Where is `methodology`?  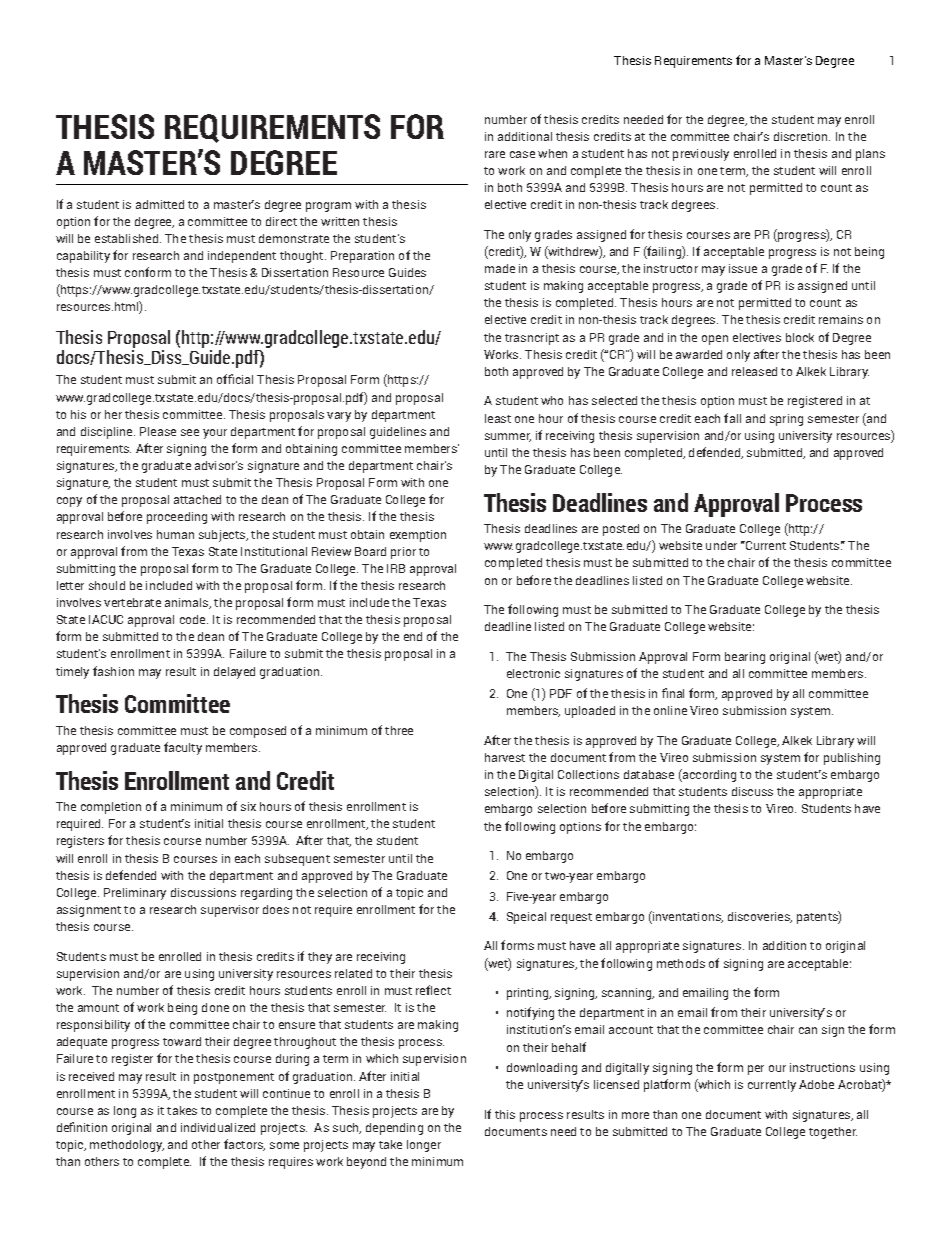
methodology is located at coordinates (127, 1146).
